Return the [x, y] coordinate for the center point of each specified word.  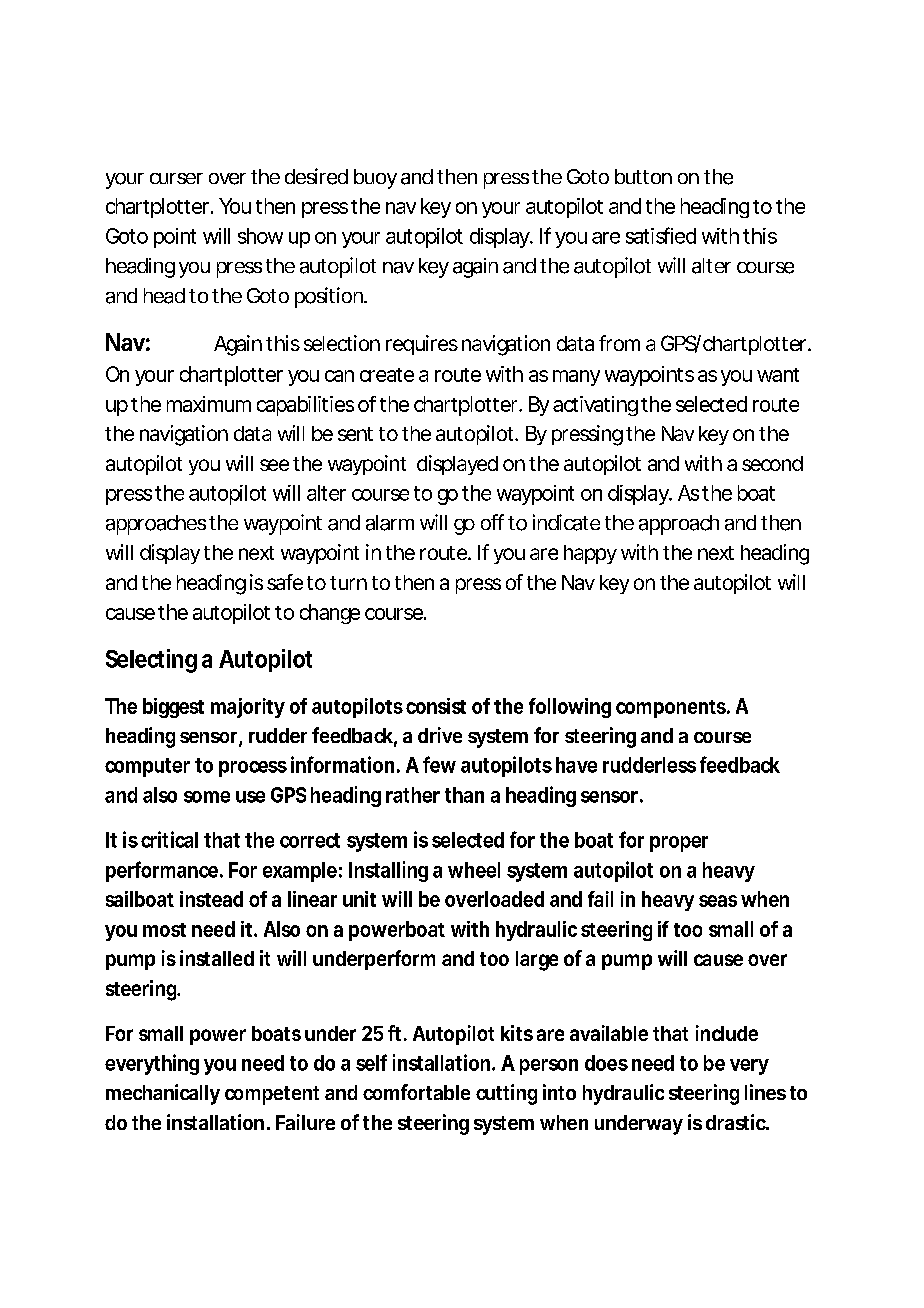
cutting [506, 1094]
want [778, 375]
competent [272, 1095]
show [260, 236]
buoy [375, 179]
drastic [736, 1122]
